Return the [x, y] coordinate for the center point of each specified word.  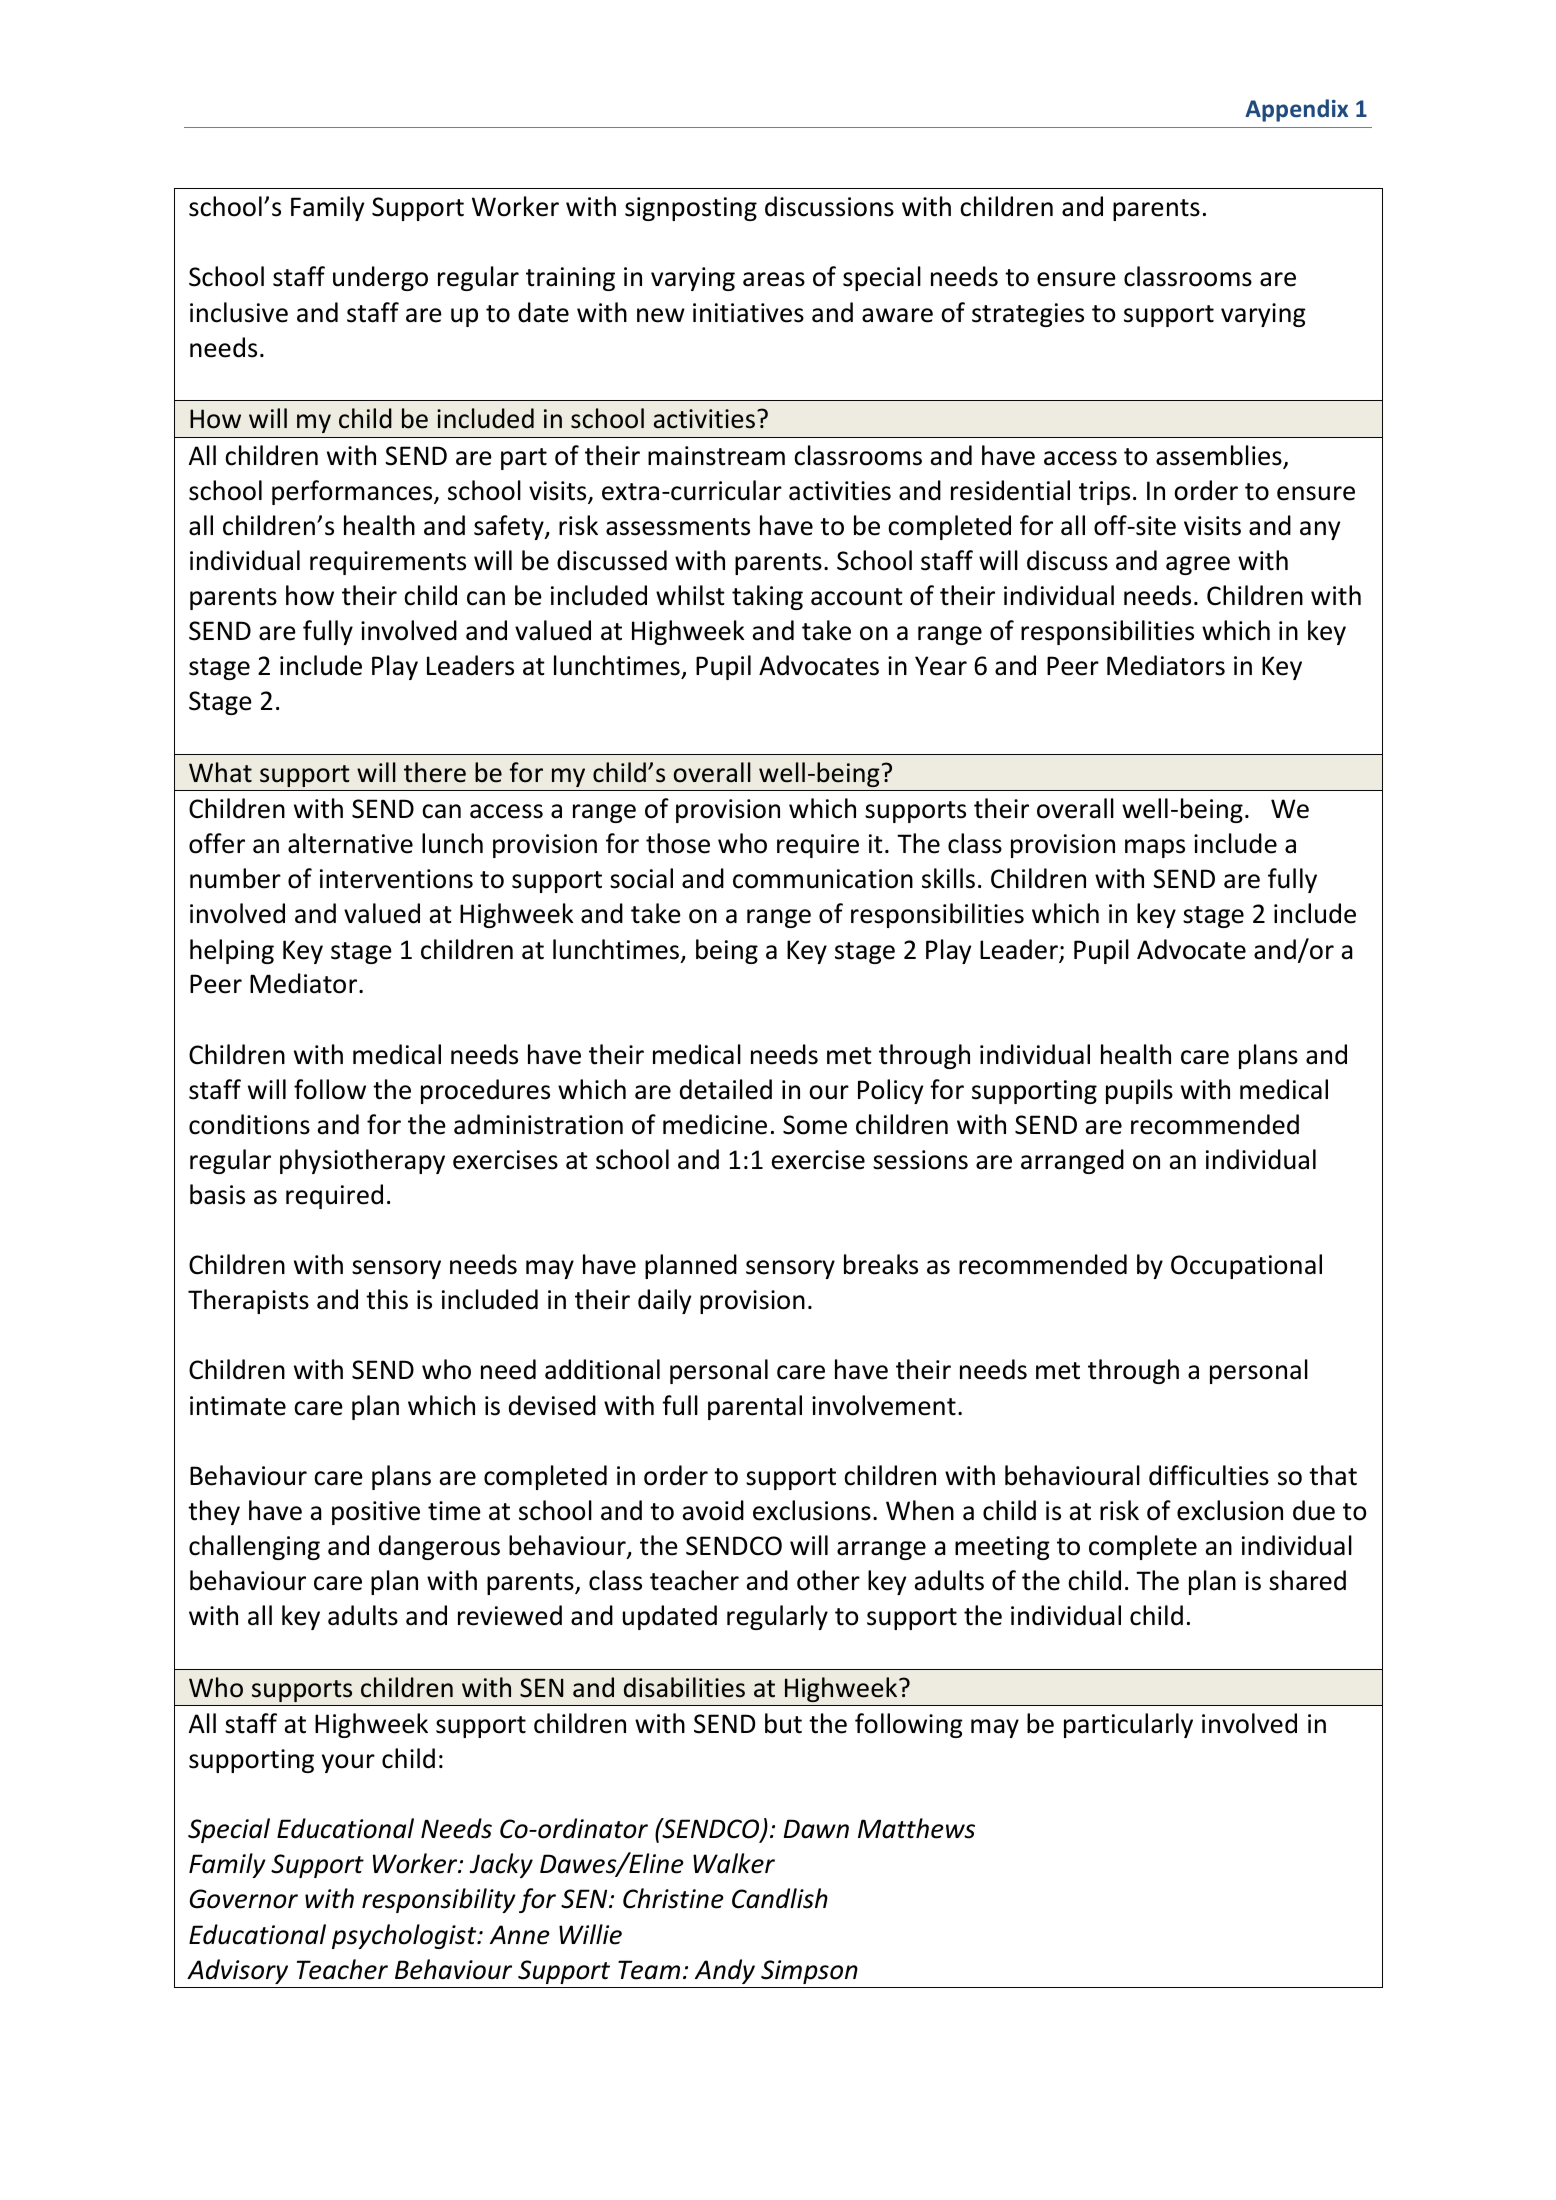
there [435, 772]
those [678, 843]
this [387, 1299]
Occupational [1246, 1266]
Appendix [1296, 110]
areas [774, 279]
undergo [380, 278]
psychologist [405, 1936]
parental [755, 1407]
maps [1155, 848]
